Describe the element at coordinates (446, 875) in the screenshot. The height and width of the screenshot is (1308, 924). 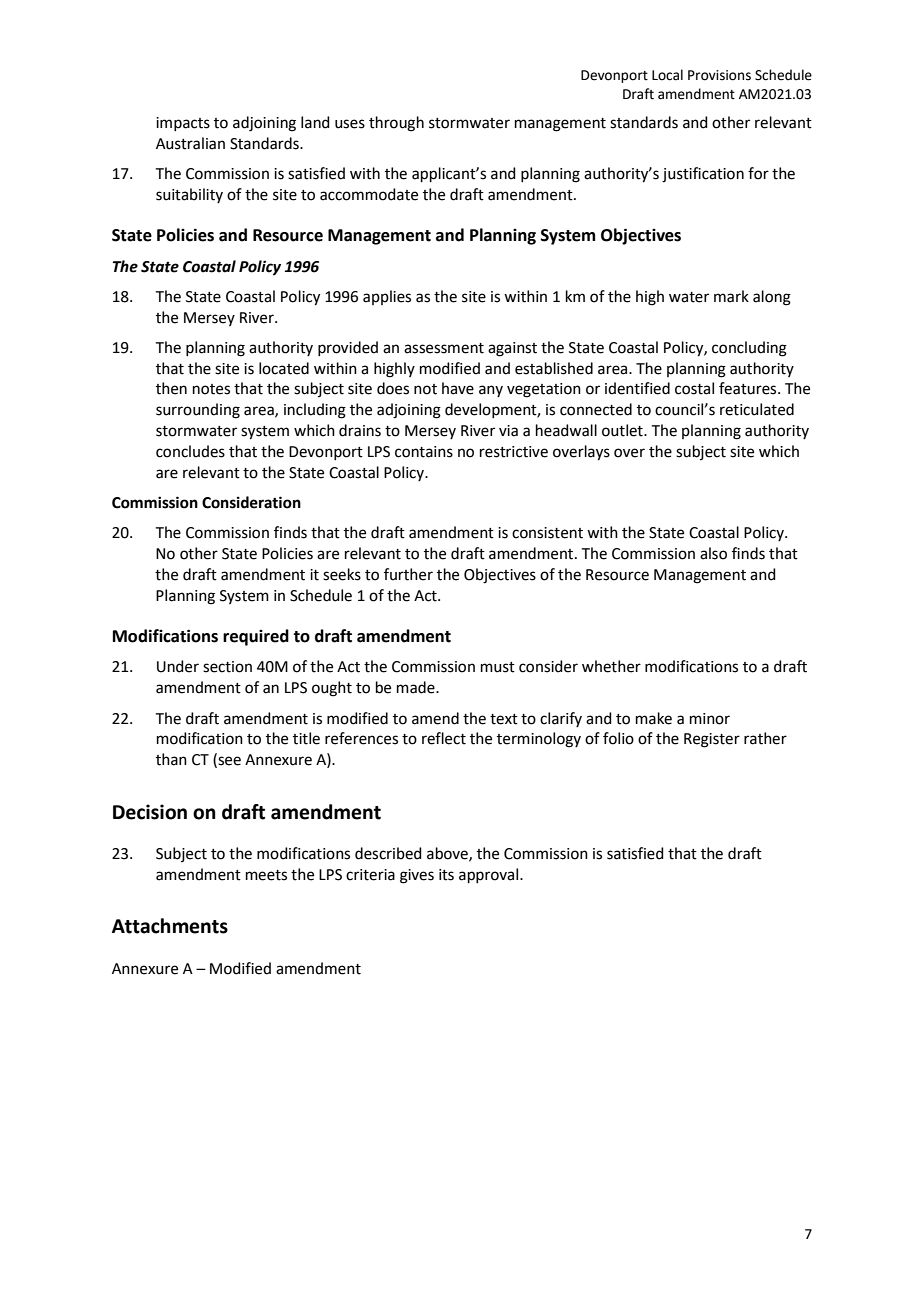
I see `its` at that location.
